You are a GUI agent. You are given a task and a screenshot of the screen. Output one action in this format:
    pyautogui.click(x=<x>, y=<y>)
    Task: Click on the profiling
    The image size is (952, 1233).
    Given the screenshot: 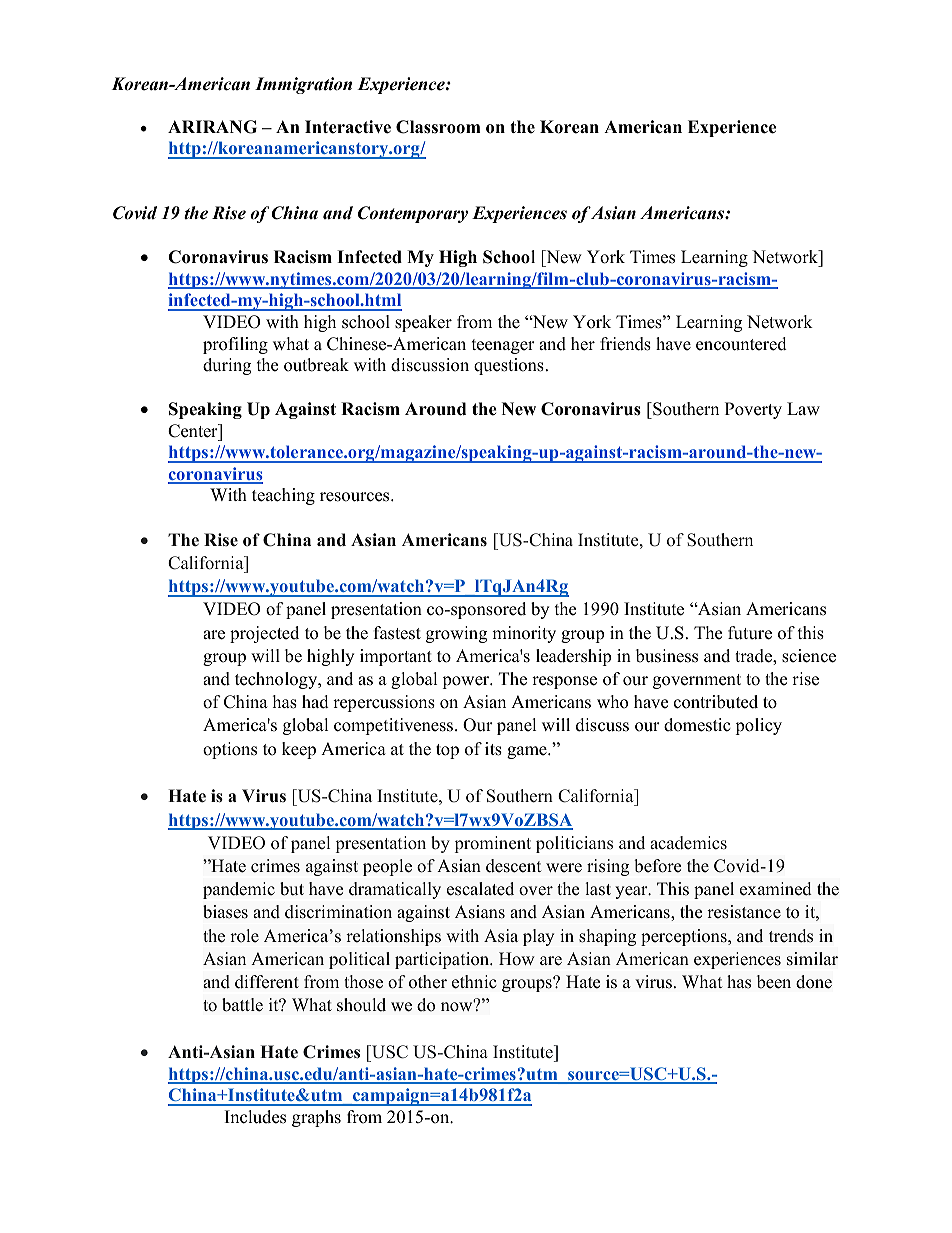 What is the action you would take?
    pyautogui.click(x=235, y=345)
